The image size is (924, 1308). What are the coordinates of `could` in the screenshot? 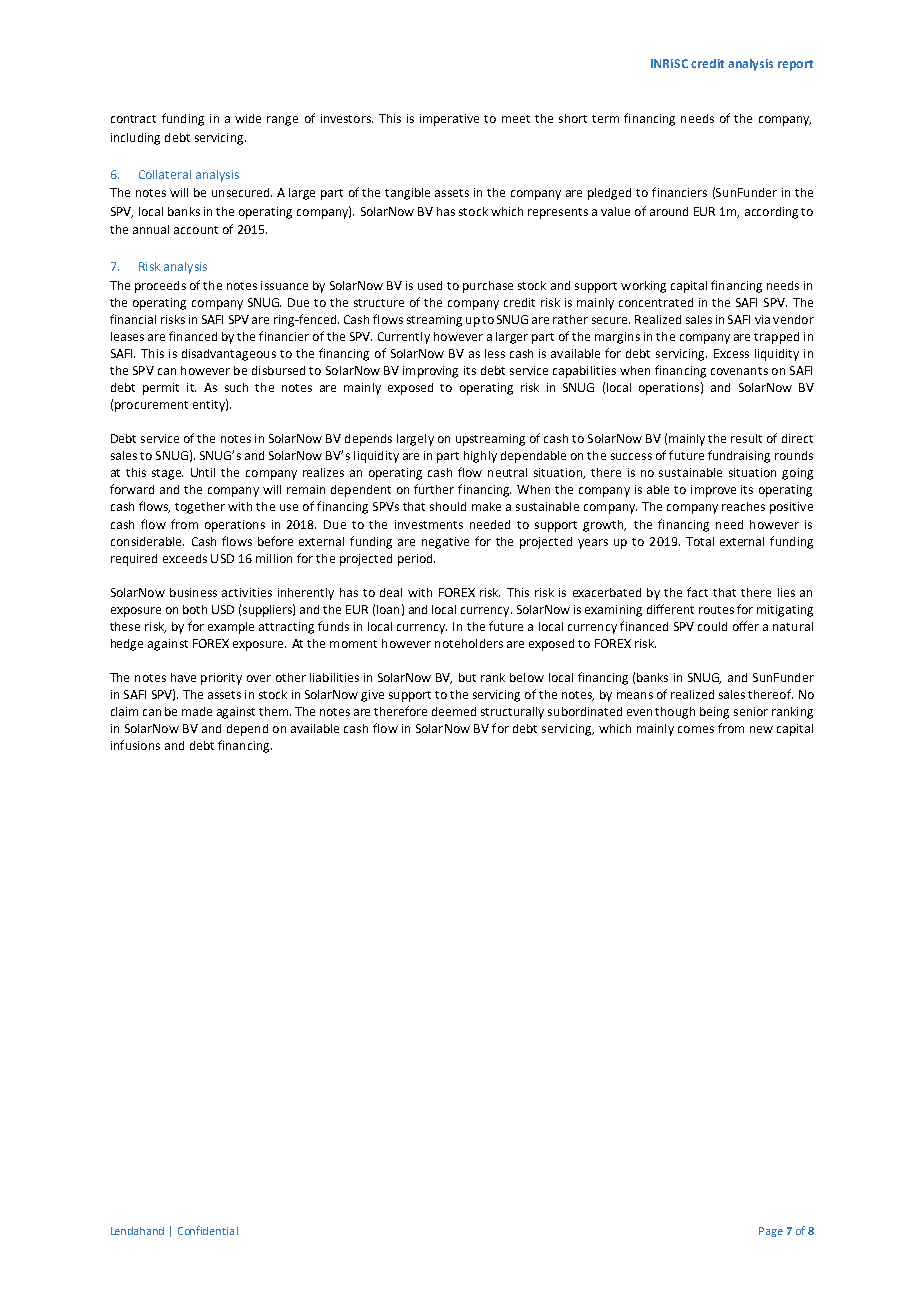 It's located at (712, 626).
